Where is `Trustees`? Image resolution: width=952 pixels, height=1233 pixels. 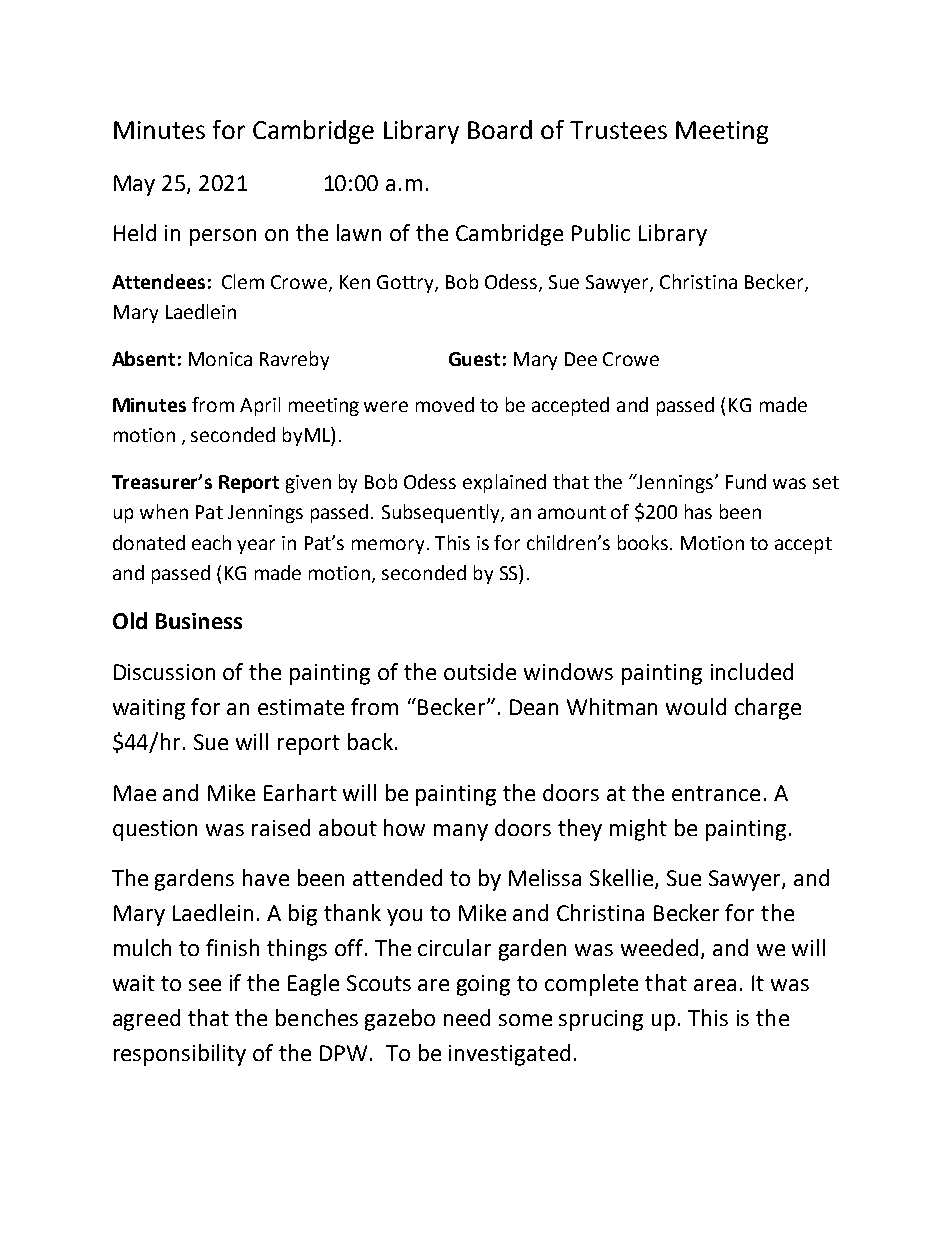
Trustees is located at coordinates (618, 130).
